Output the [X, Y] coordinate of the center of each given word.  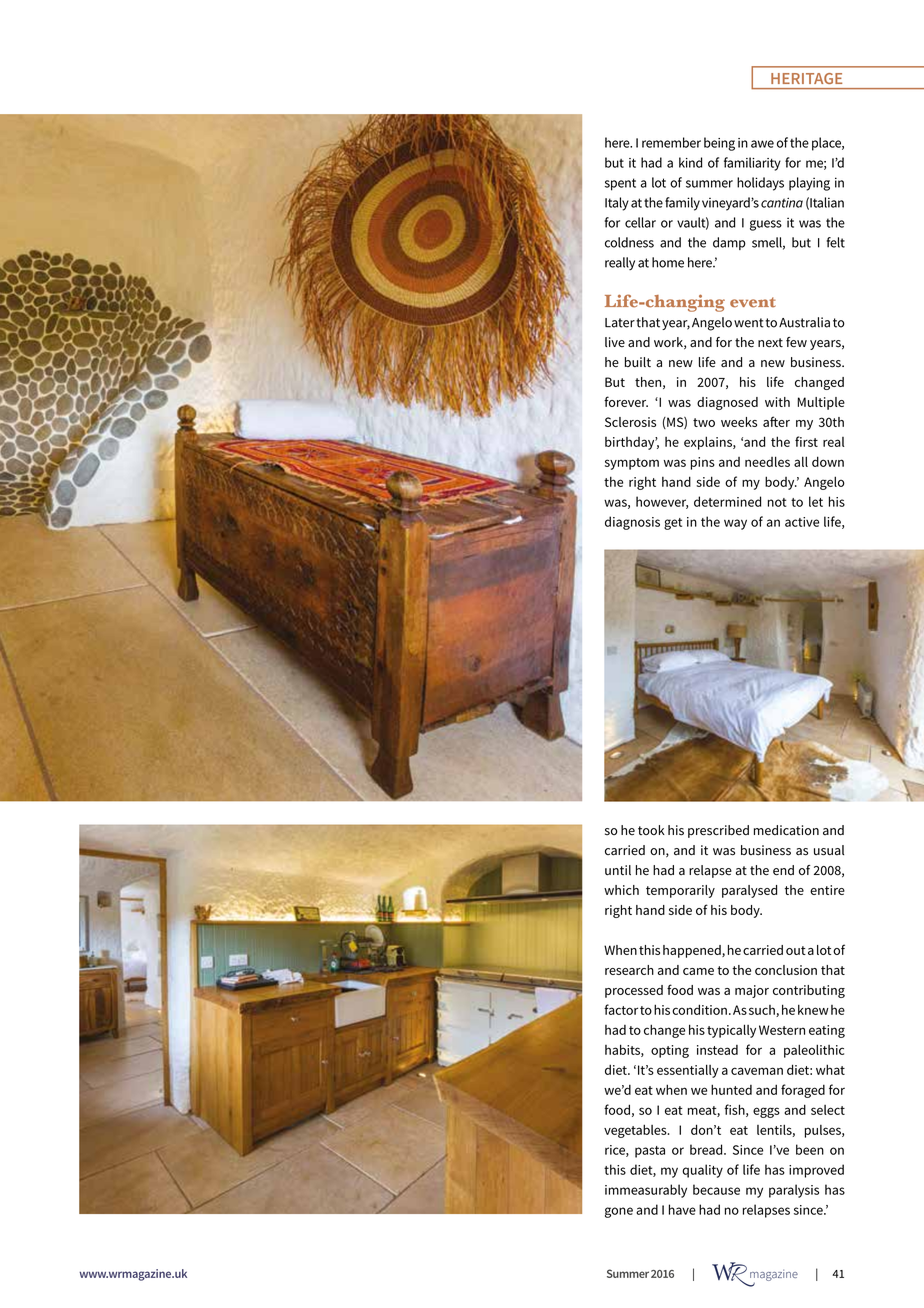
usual [829, 850]
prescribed [718, 831]
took [651, 830]
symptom [632, 464]
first [806, 441]
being [719, 144]
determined [727, 501]
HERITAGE [806, 78]
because [716, 1189]
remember [671, 142]
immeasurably [646, 1191]
